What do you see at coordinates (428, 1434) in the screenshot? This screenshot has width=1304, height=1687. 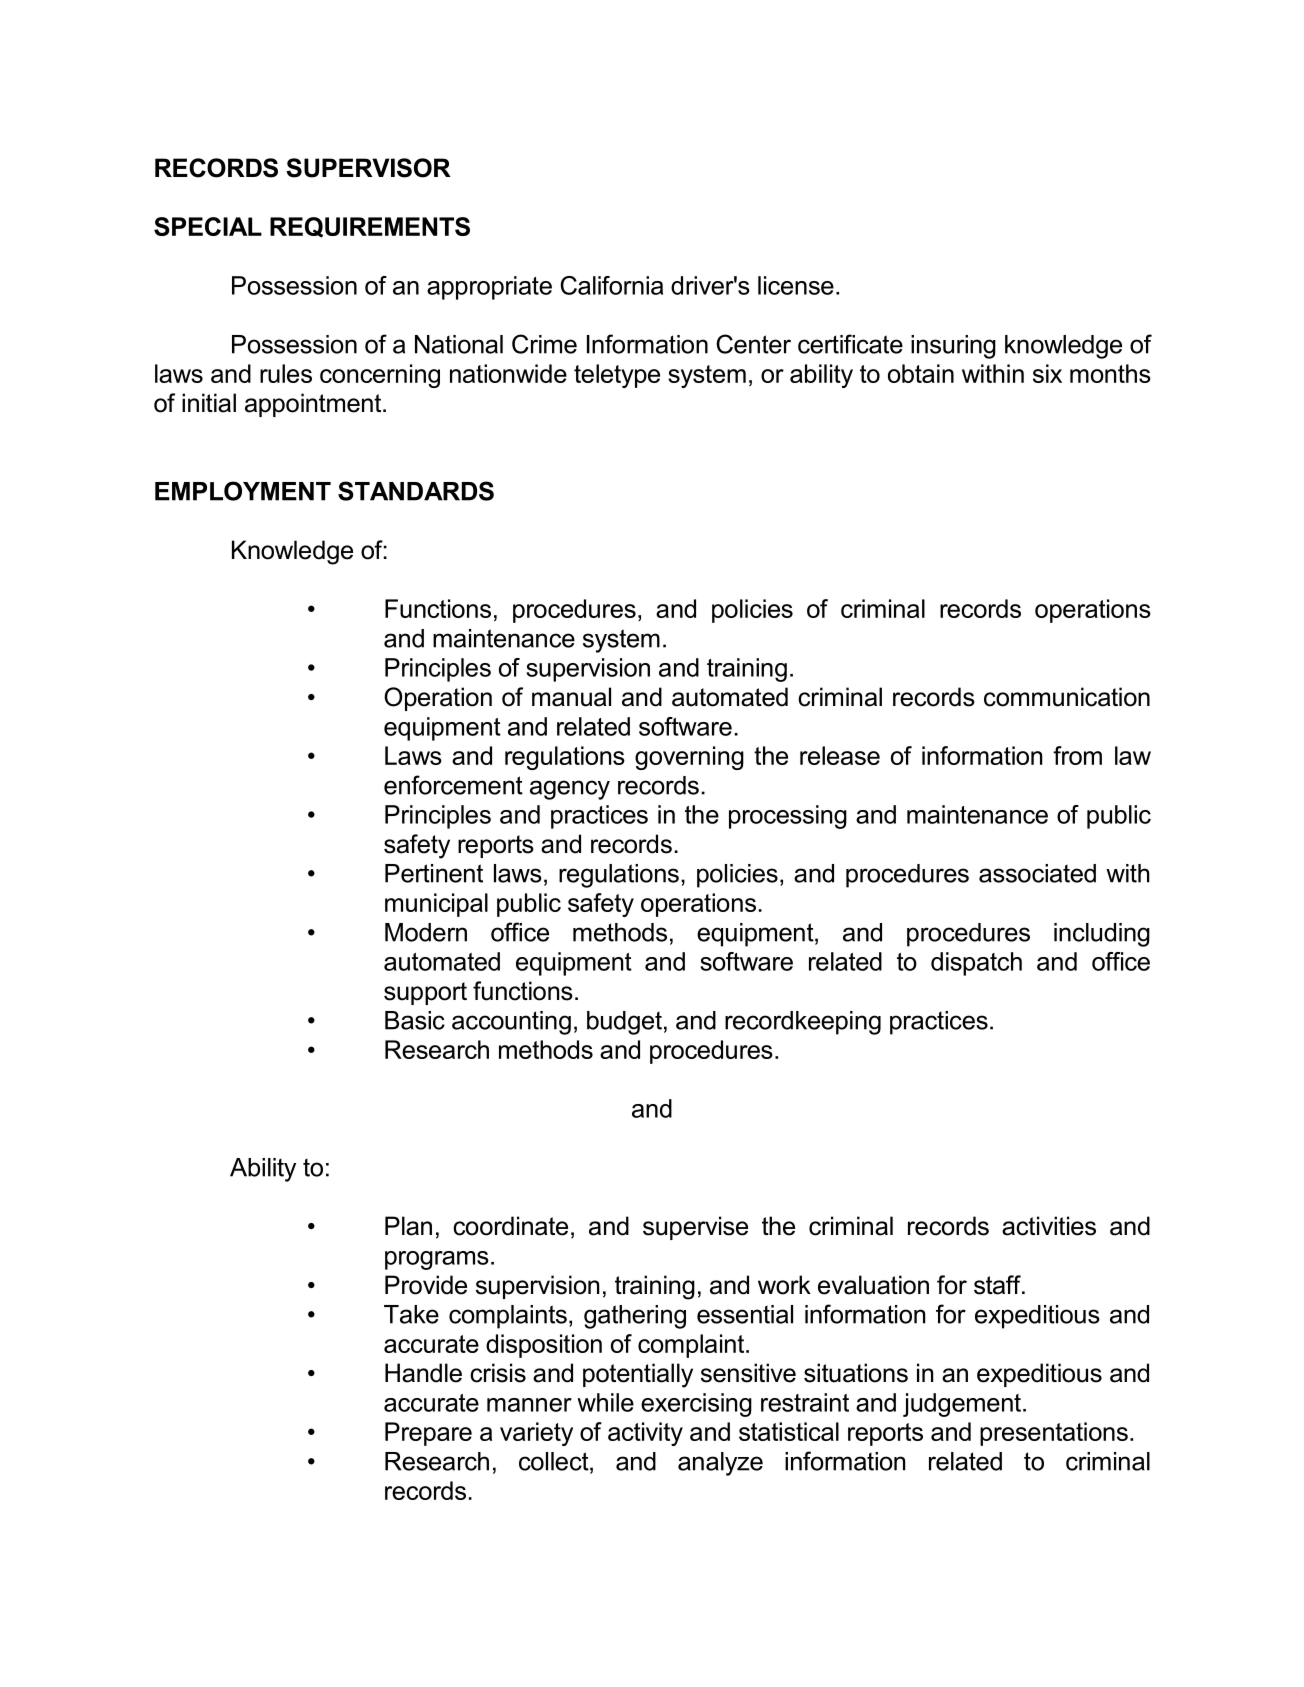 I see `Prepare` at bounding box center [428, 1434].
